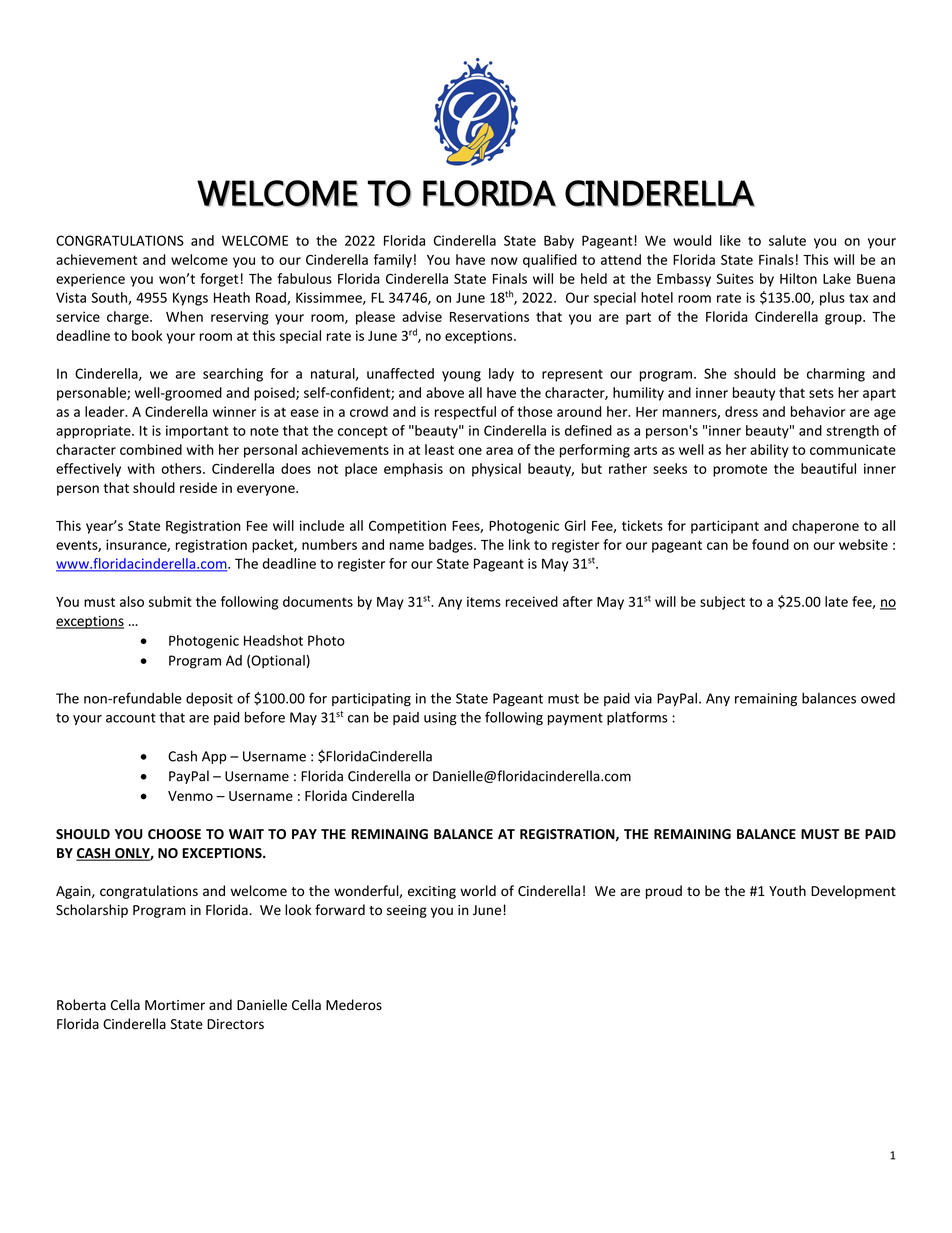  Describe the element at coordinates (407, 527) in the screenshot. I see `Competition` at that location.
